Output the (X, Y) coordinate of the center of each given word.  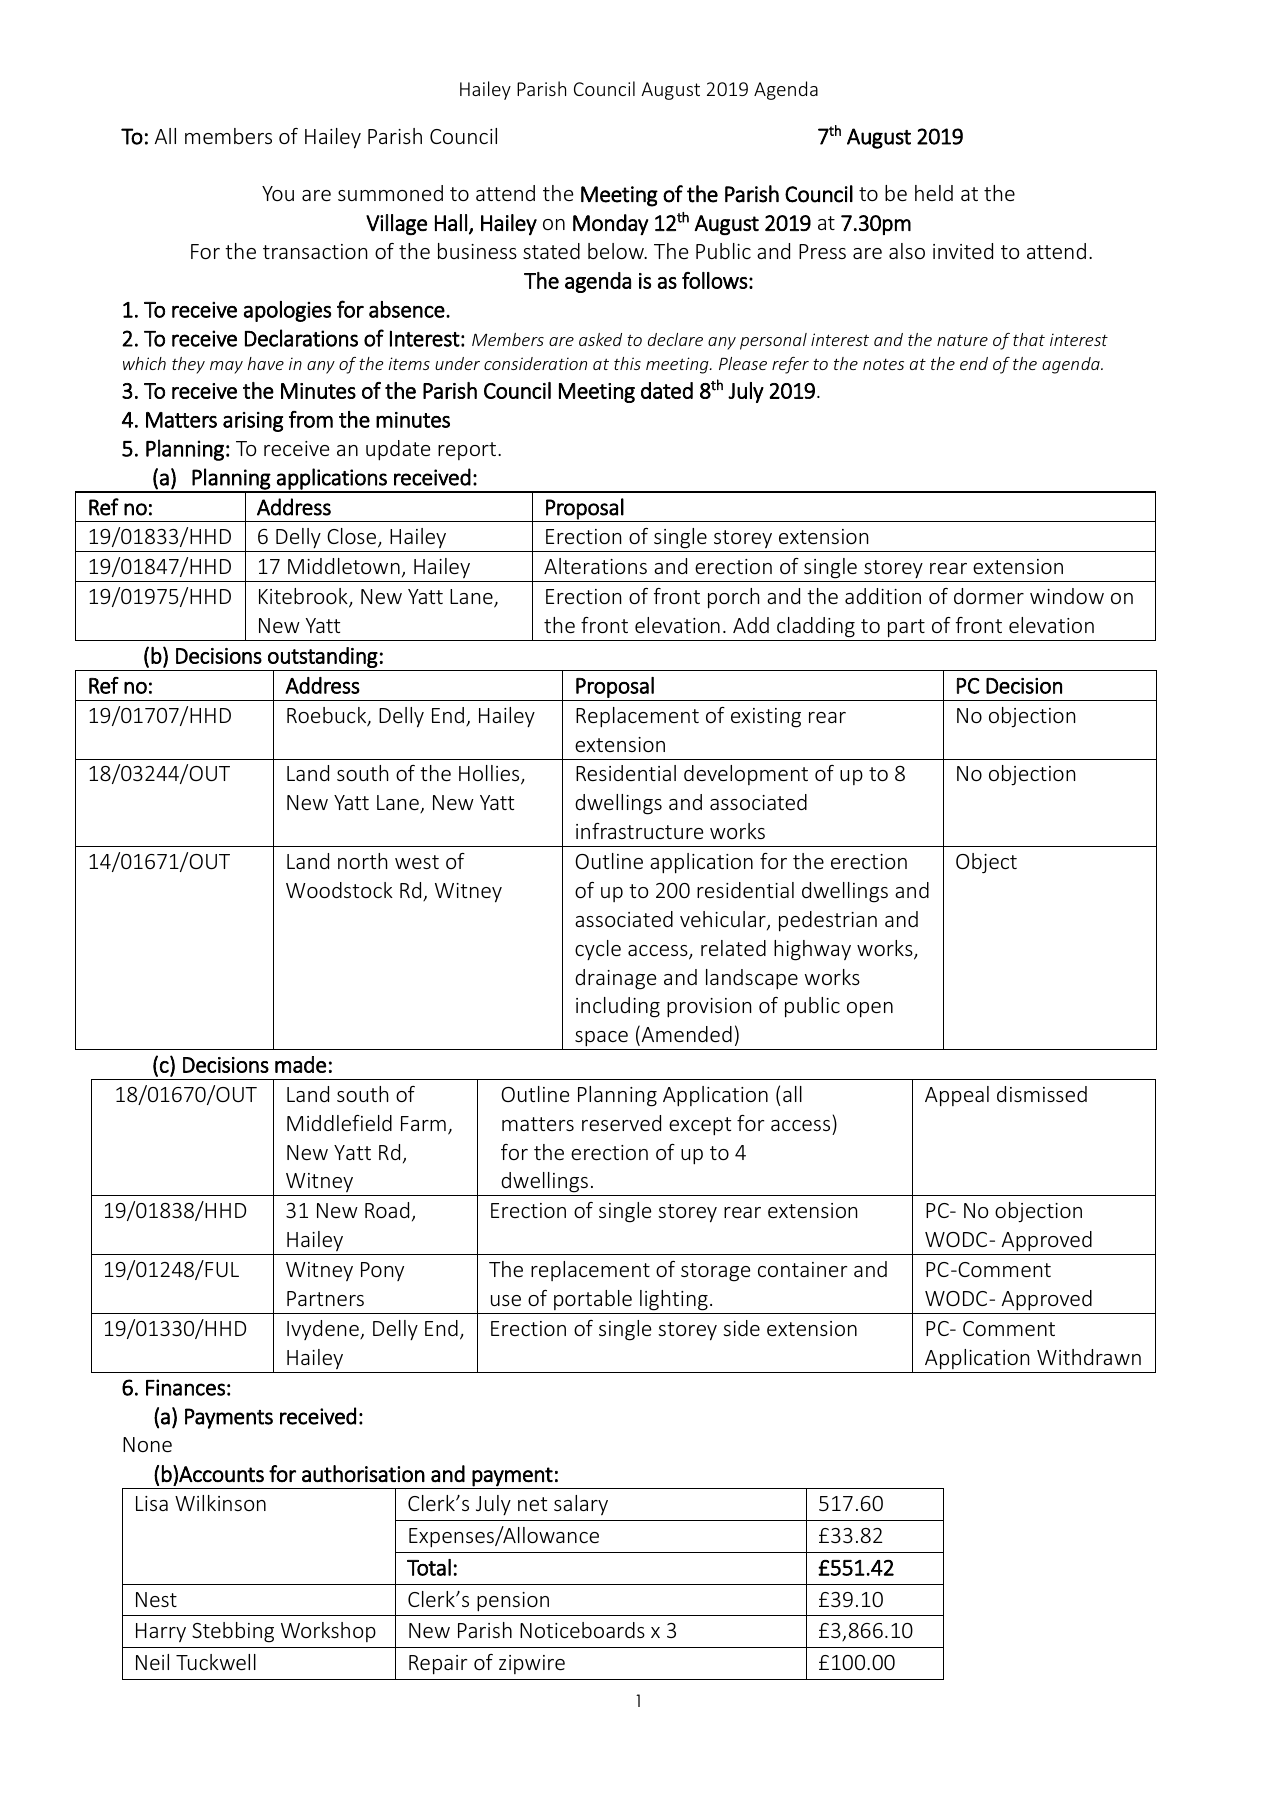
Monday (610, 224)
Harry (161, 1632)
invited (963, 251)
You (278, 193)
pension (513, 1602)
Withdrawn (1089, 1357)
